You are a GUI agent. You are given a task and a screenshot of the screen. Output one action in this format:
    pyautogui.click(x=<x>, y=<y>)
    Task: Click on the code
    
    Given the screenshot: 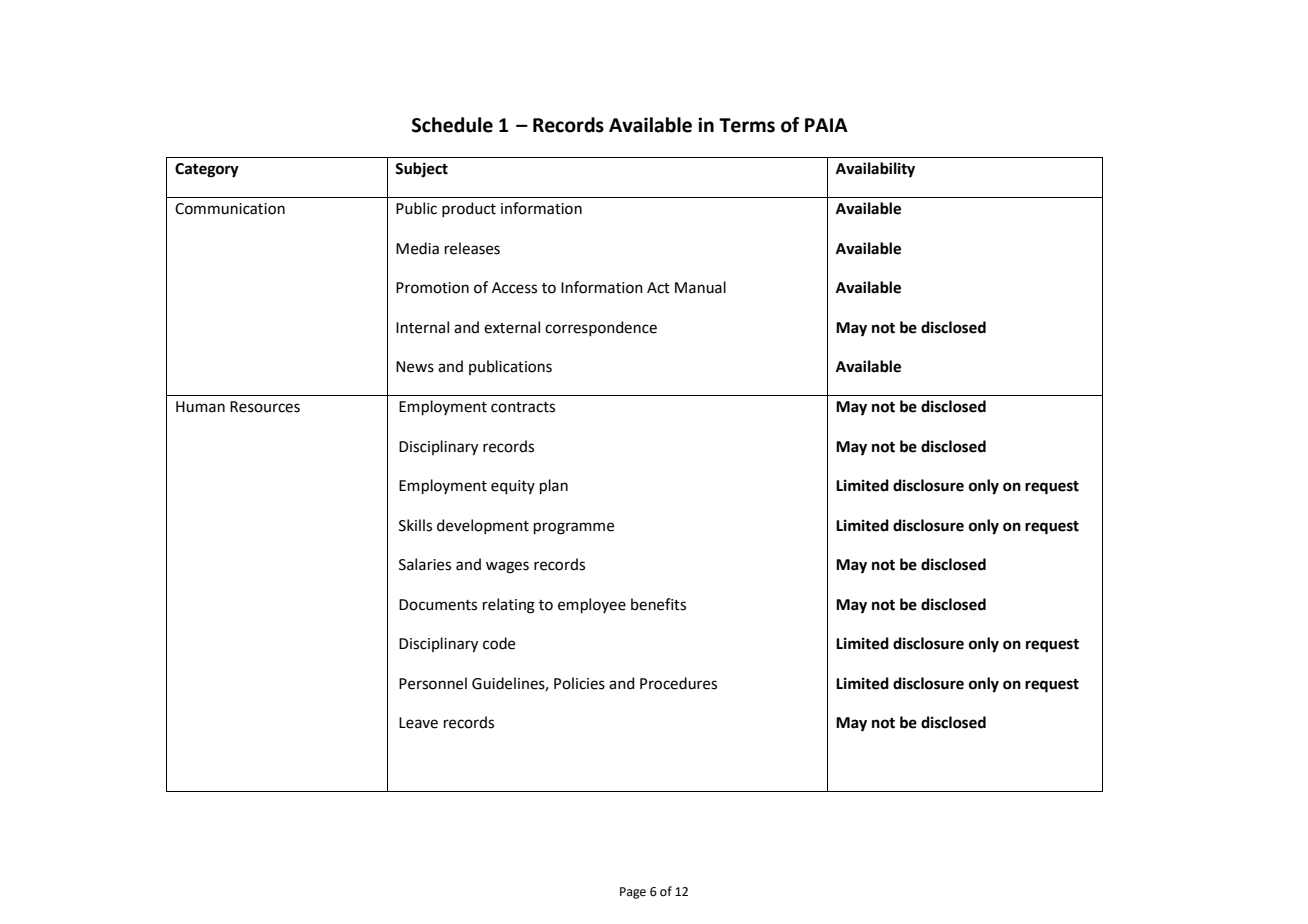 What is the action you would take?
    pyautogui.click(x=499, y=643)
